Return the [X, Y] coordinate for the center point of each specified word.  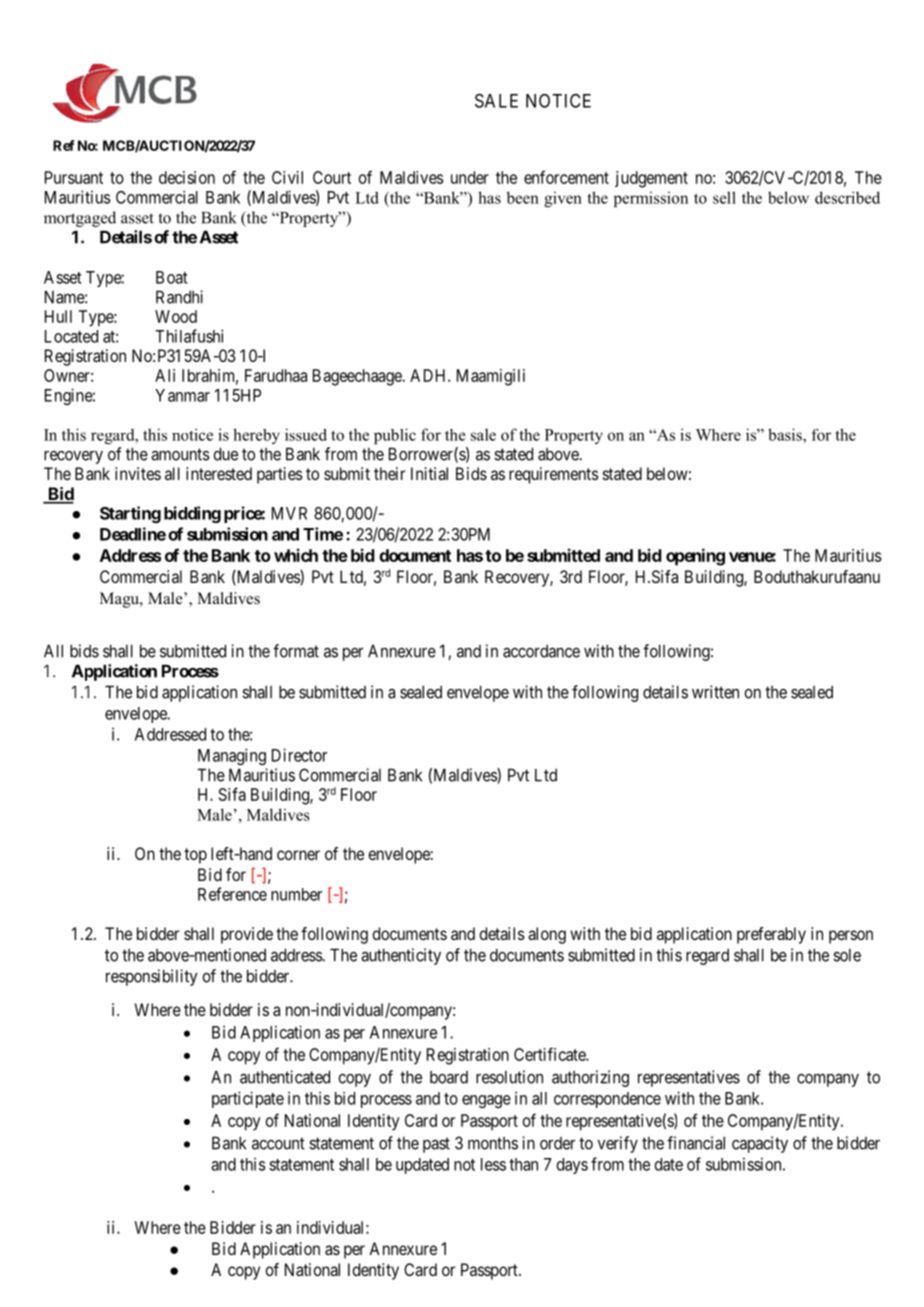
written [715, 692]
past [436, 1145]
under [470, 177]
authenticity [401, 956]
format [296, 651]
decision [187, 177]
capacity [760, 1144]
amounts [180, 454]
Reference [232, 894]
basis [786, 434]
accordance [541, 651]
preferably [771, 935]
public [395, 436]
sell [724, 197]
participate [248, 1099]
